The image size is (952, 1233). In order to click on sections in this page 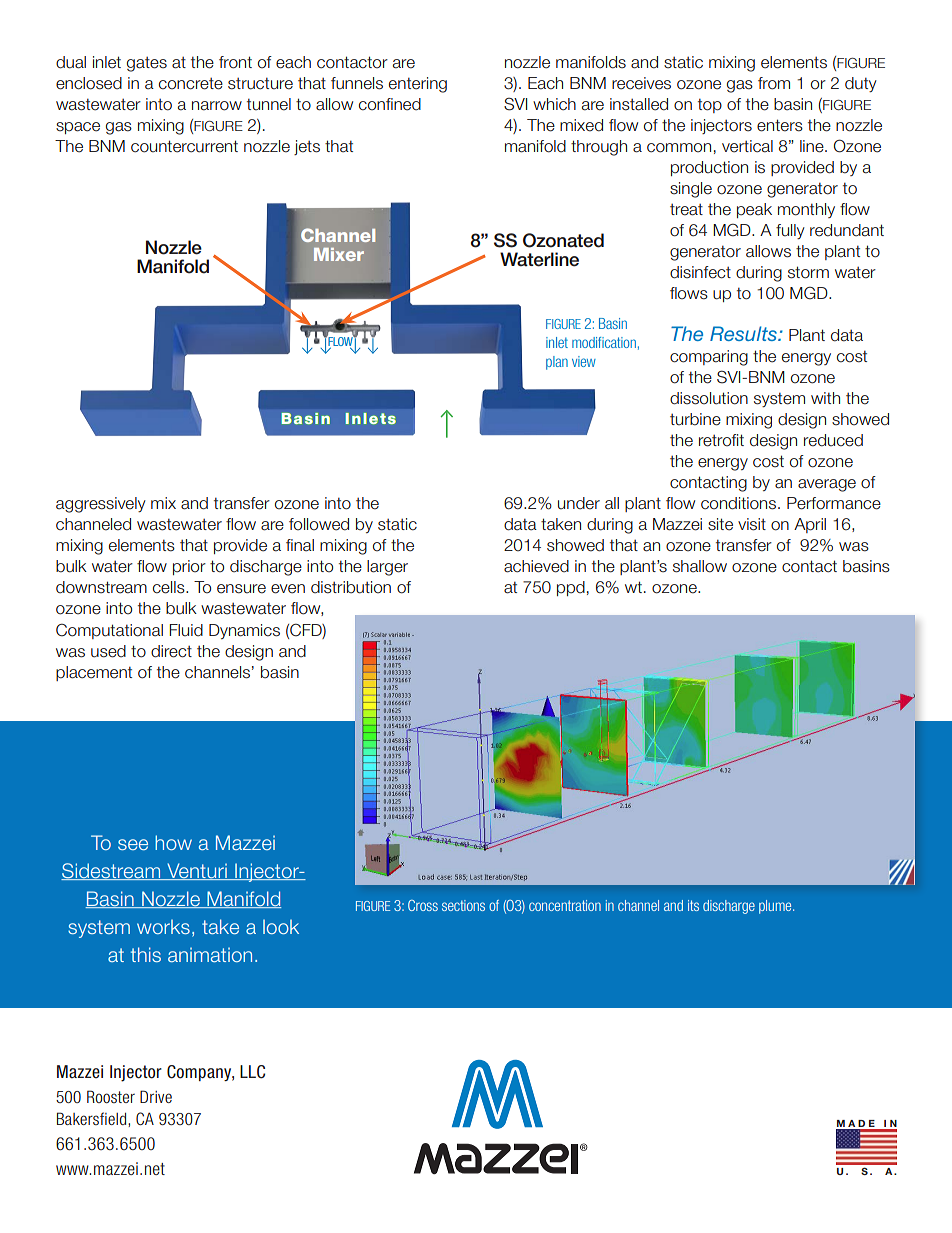, I will do `click(463, 905)`.
